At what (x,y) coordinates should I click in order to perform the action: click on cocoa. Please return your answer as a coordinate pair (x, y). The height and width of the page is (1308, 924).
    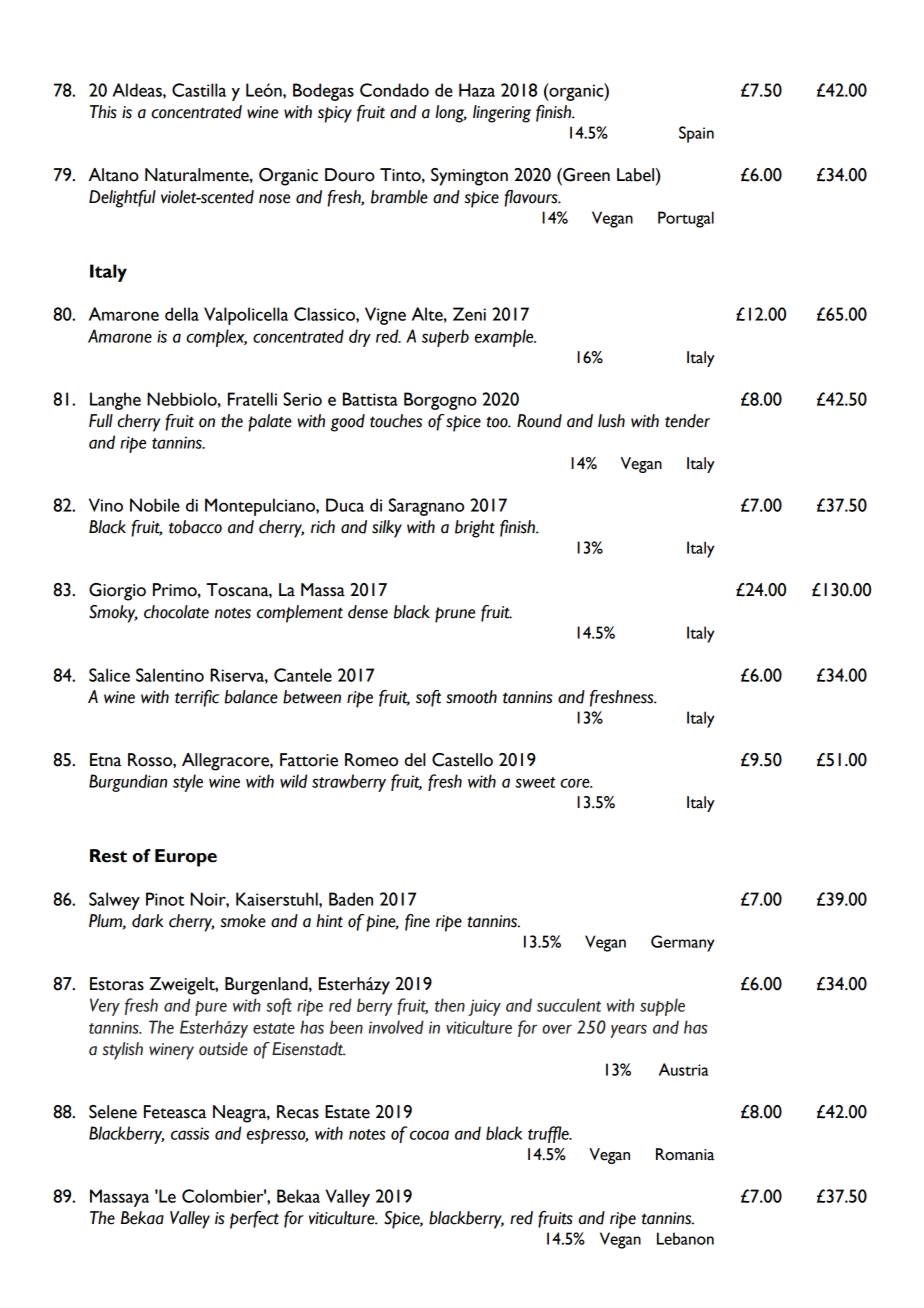
    Looking at the image, I should click on (429, 1135).
